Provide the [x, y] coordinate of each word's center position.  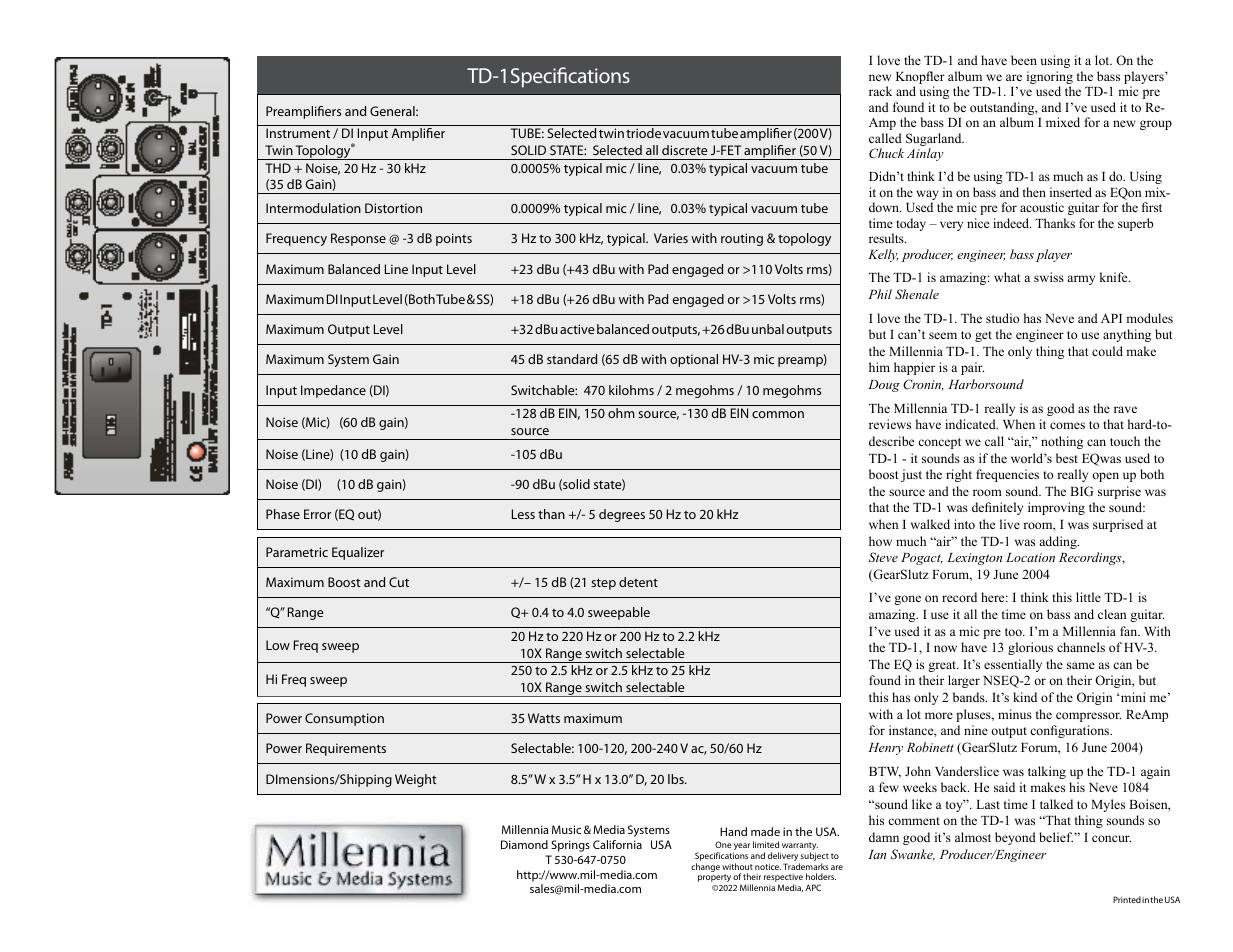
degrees [622, 515]
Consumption [344, 719]
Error [317, 514]
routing [742, 239]
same [1081, 665]
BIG [1081, 491]
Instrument [298, 133]
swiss [1049, 277]
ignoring [1050, 79]
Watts [544, 718]
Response [358, 239]
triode [643, 133]
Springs [570, 846]
